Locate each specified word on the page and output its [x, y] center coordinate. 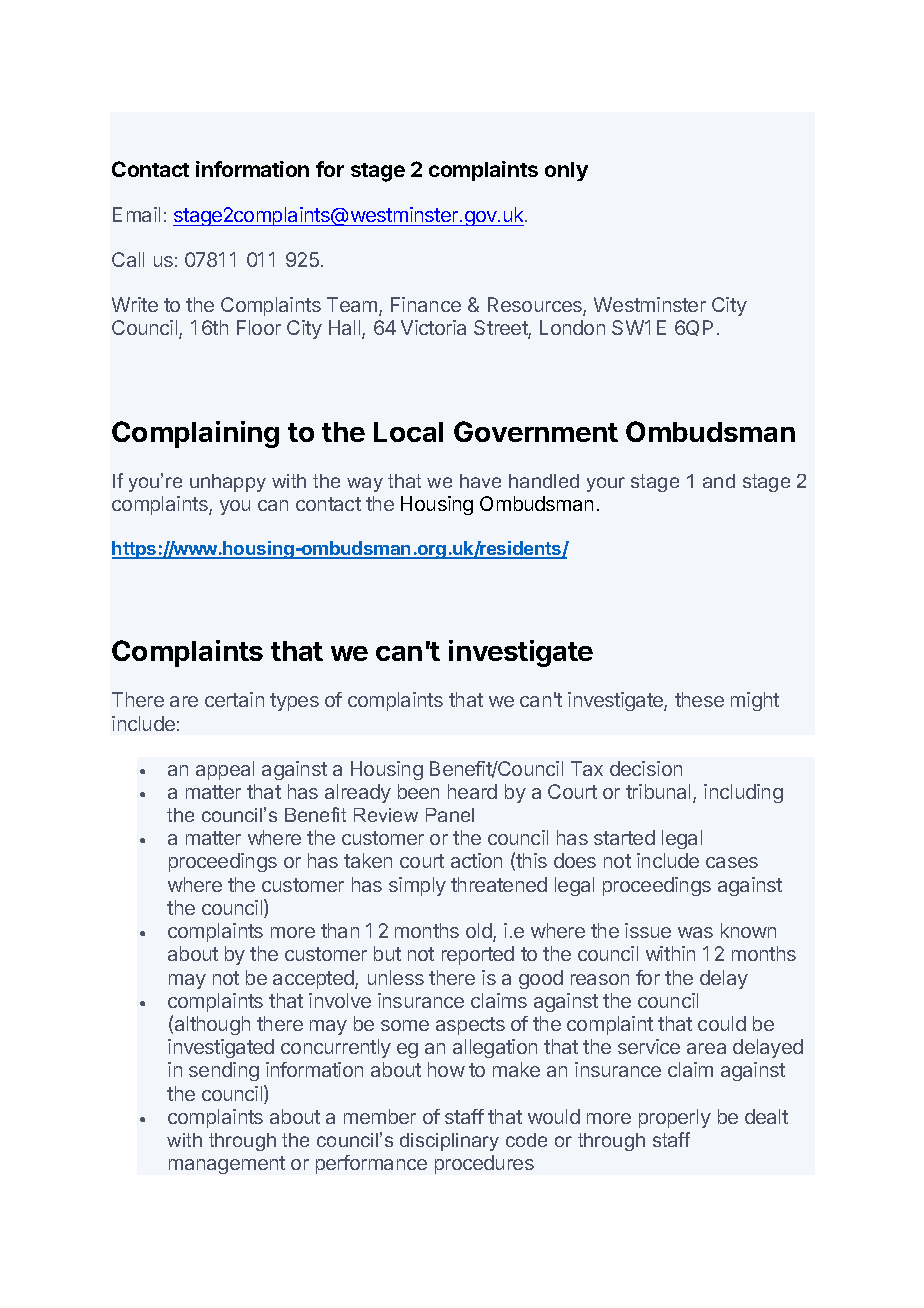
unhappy [228, 483]
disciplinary [449, 1142]
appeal [225, 770]
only [566, 171]
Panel [450, 815]
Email [136, 214]
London [572, 327]
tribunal [660, 793]
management [227, 1165]
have [480, 481]
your [606, 484]
